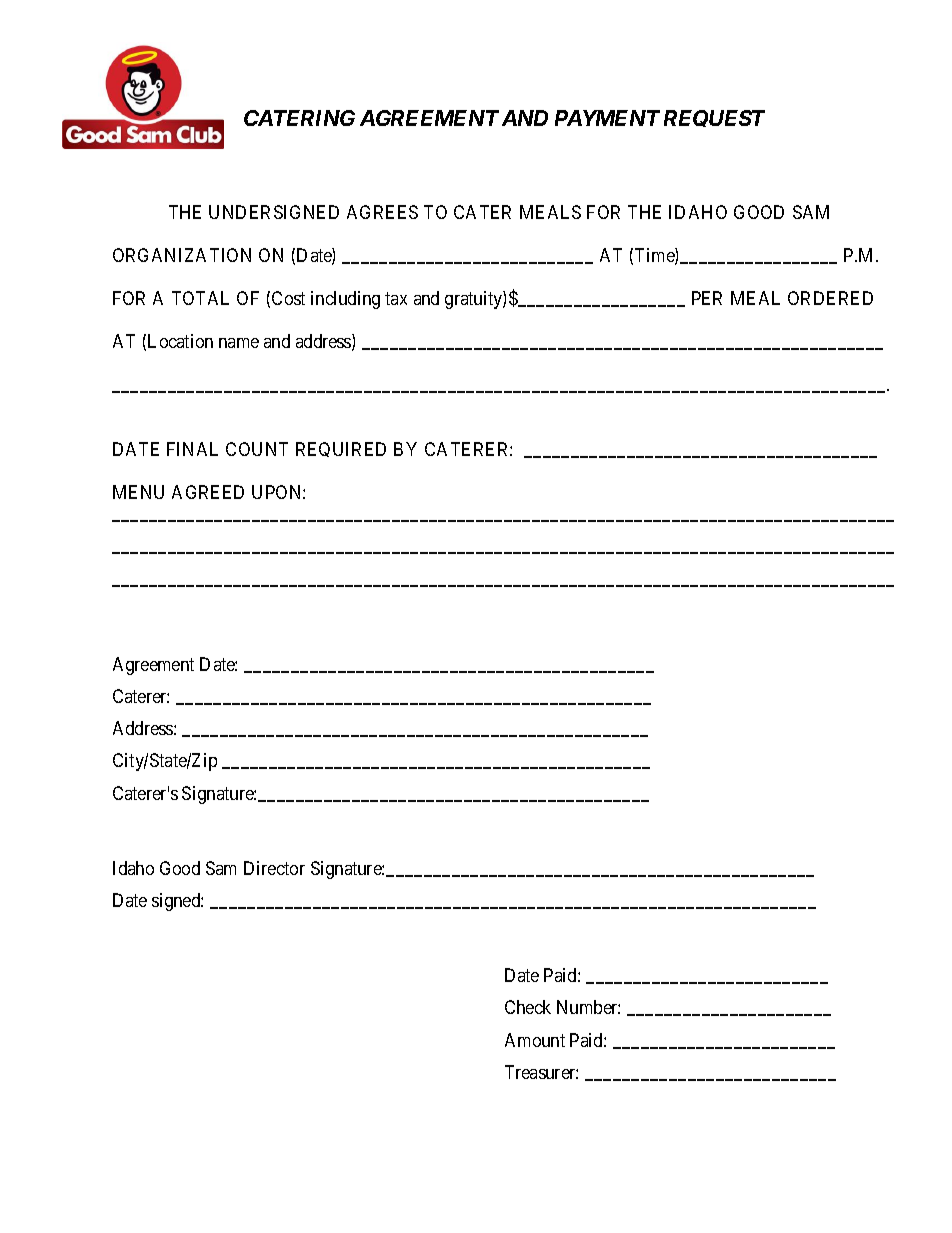 Image resolution: width=952 pixels, height=1233 pixels. I want to click on PER, so click(707, 298).
